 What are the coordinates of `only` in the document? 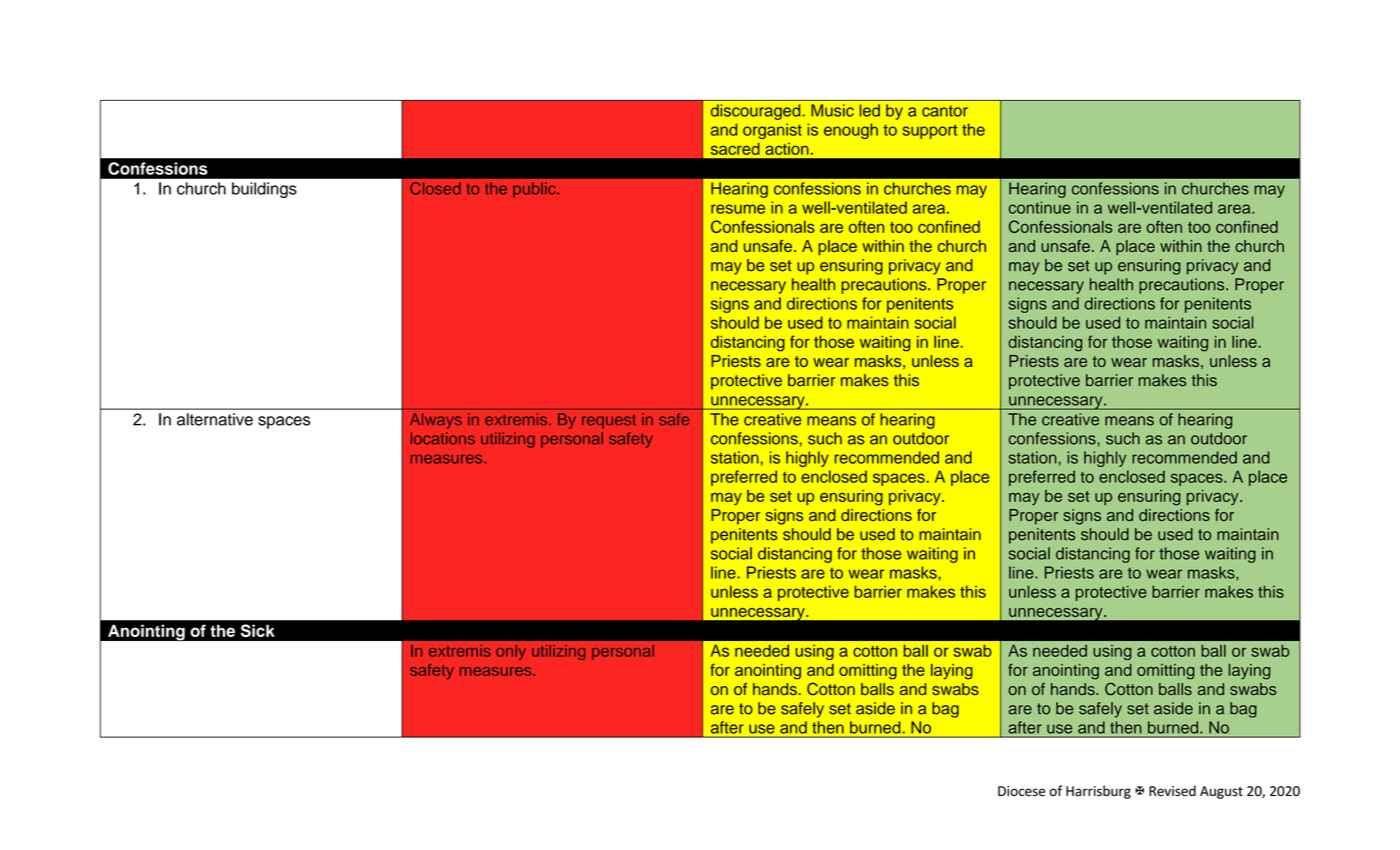 It's located at (511, 652).
